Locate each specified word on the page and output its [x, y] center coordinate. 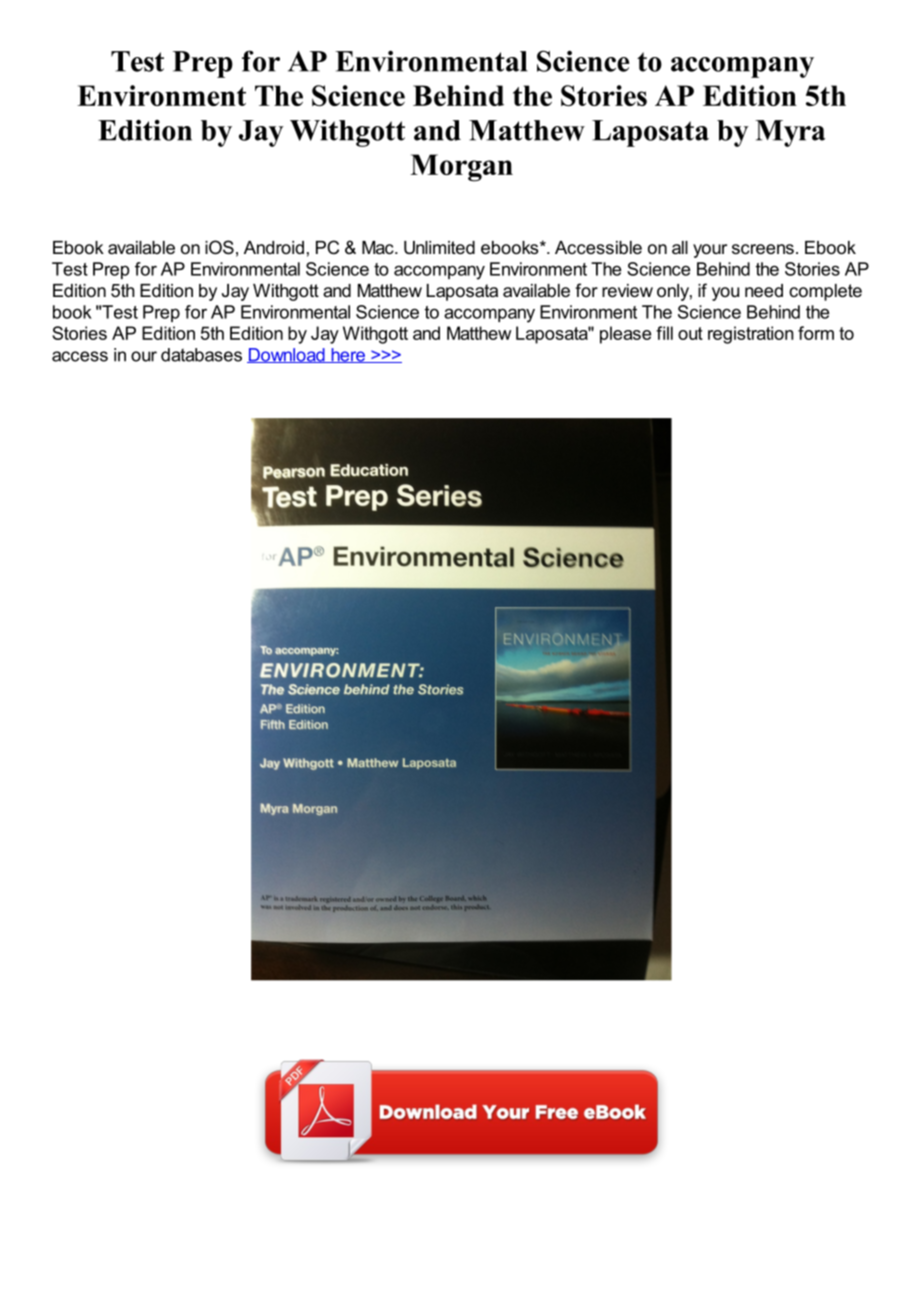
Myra [790, 133]
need [764, 290]
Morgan [461, 168]
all [680, 247]
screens [763, 249]
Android [274, 247]
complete [825, 292]
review [627, 290]
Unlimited [439, 248]
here [348, 355]
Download [287, 355]
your [710, 251]
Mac [379, 247]
